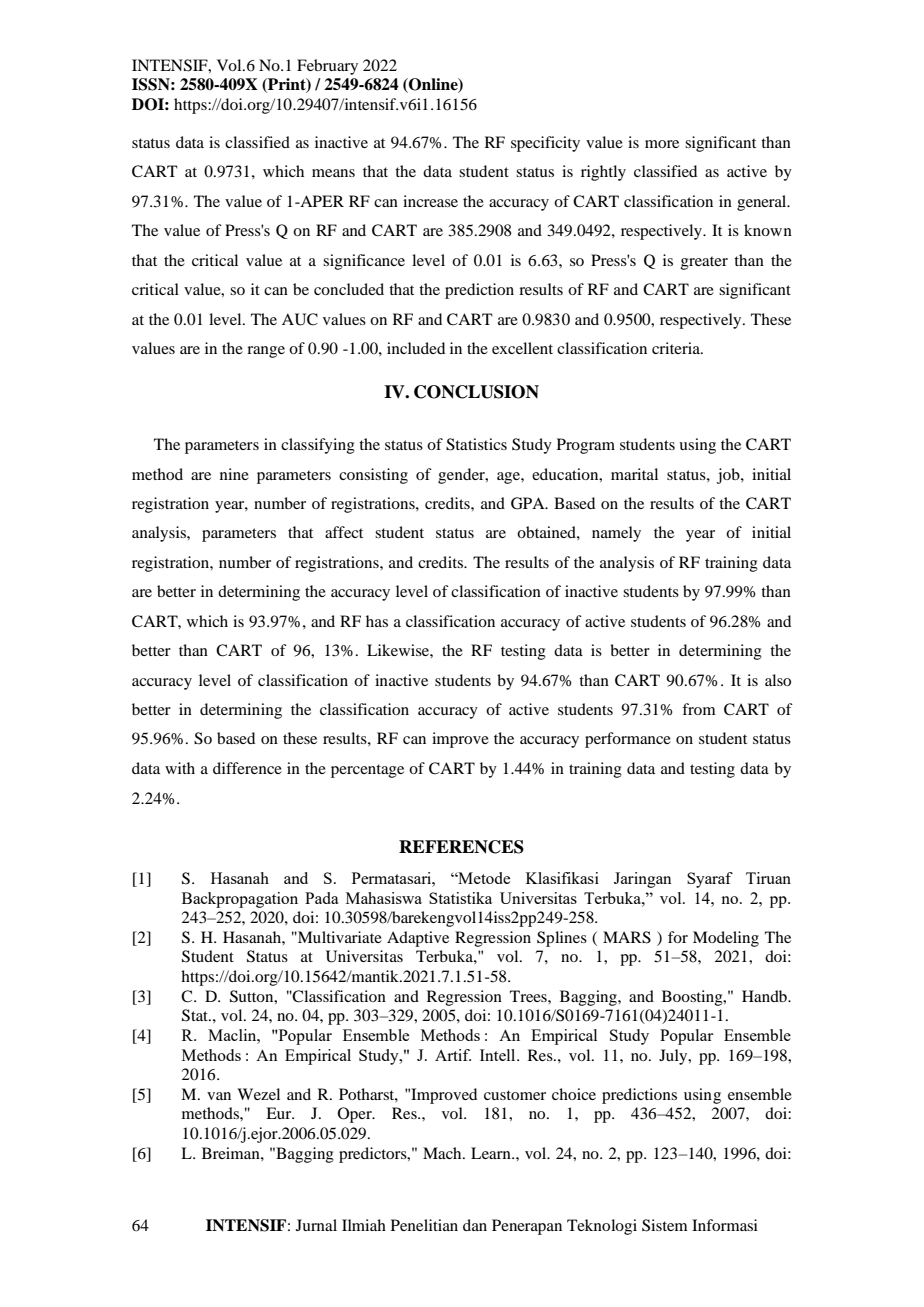 This screenshot has width=924, height=1307. I want to click on CONCLUSION, so click(476, 392).
